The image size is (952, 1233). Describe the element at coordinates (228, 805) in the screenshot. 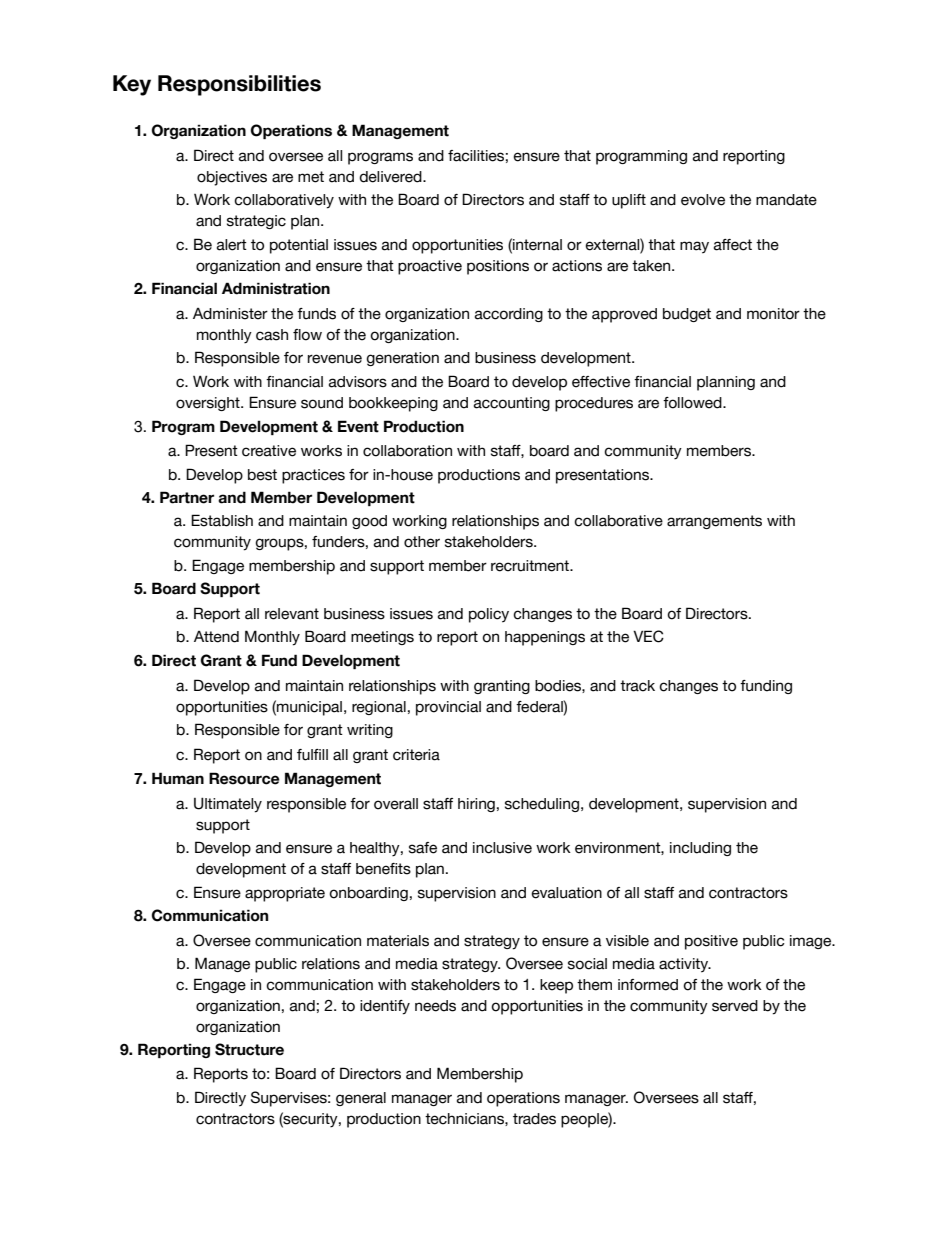

I see `Ultimately` at that location.
